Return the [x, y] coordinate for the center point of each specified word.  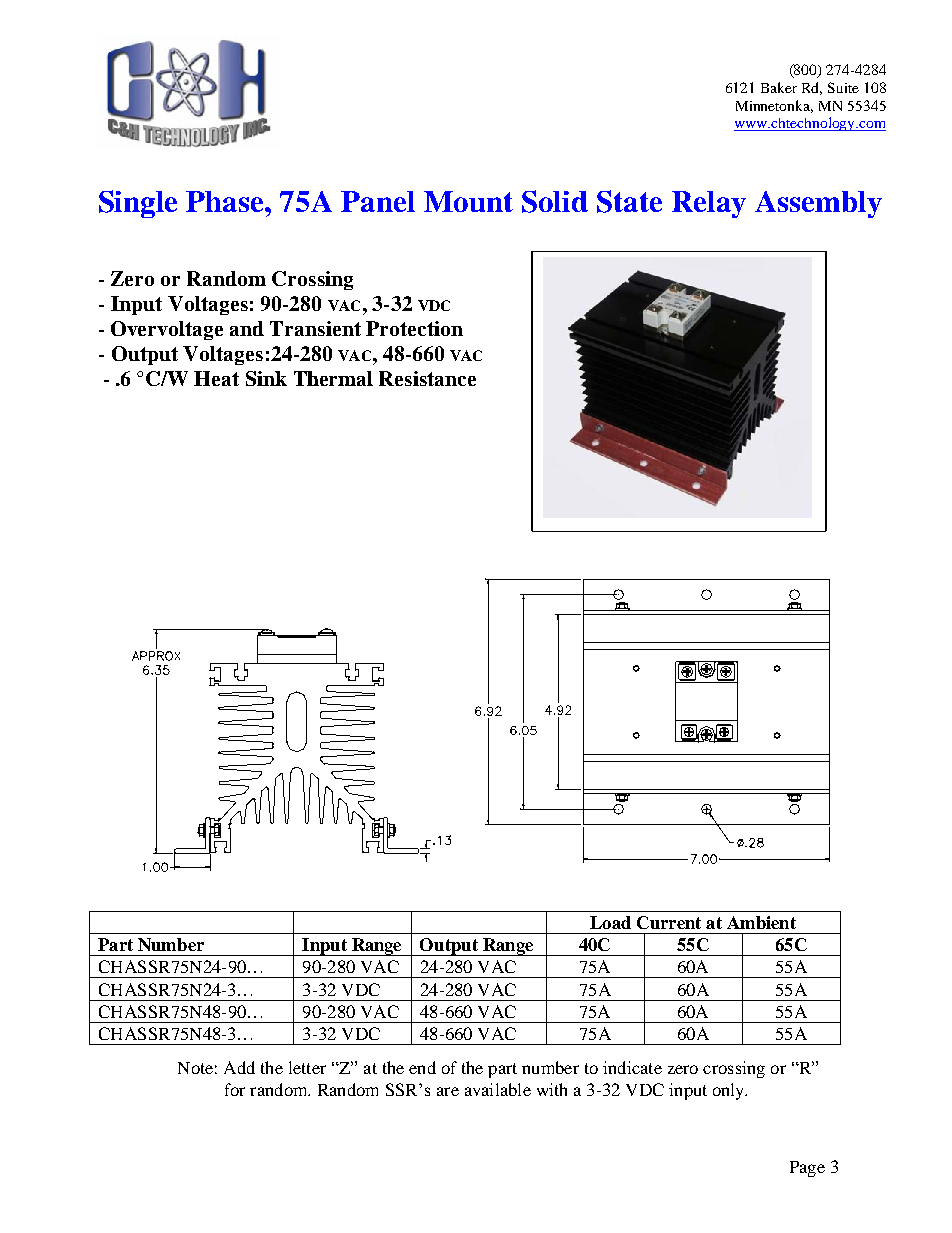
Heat [216, 378]
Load [610, 922]
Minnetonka [774, 106]
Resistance [427, 378]
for [235, 1089]
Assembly [818, 204]
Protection [414, 328]
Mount [468, 201]
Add [239, 1067]
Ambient [761, 922]
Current [669, 922]
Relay [709, 204]
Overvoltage [167, 330]
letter [307, 1067]
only [730, 1091]
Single [138, 204]
